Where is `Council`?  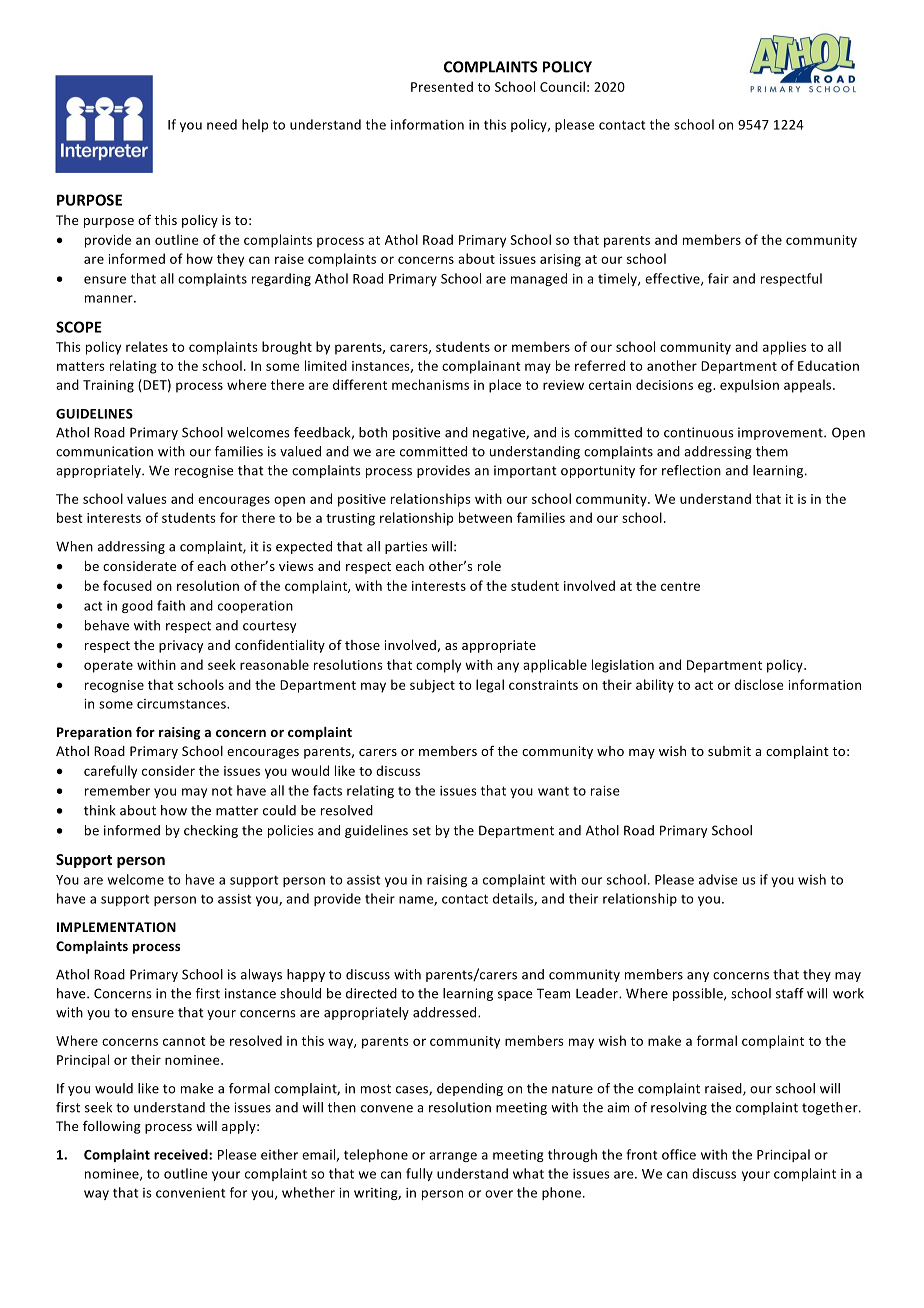
Council is located at coordinates (562, 86).
